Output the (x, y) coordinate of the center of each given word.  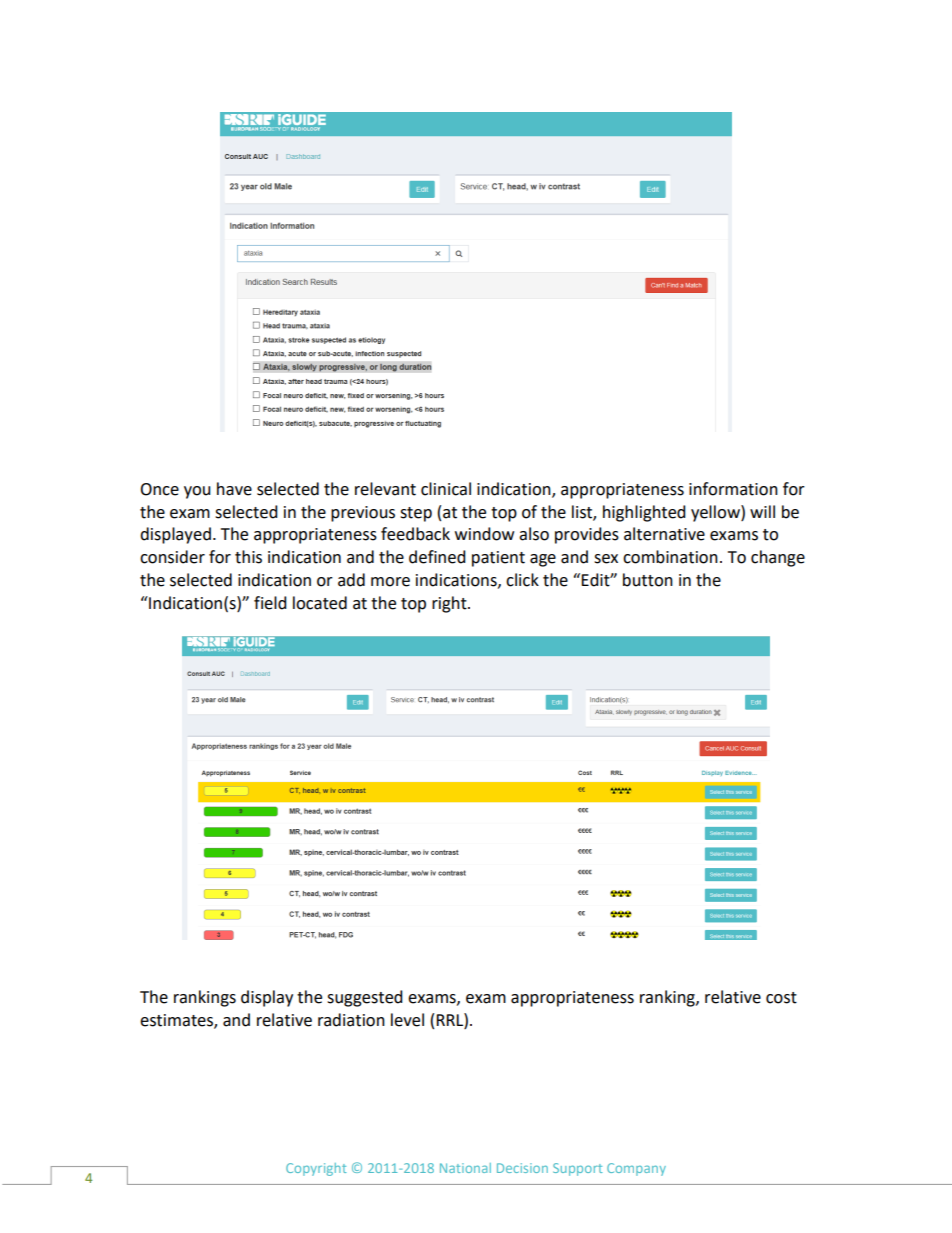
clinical (446, 489)
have (234, 489)
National (465, 1168)
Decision (522, 1168)
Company (636, 1169)
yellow (716, 513)
